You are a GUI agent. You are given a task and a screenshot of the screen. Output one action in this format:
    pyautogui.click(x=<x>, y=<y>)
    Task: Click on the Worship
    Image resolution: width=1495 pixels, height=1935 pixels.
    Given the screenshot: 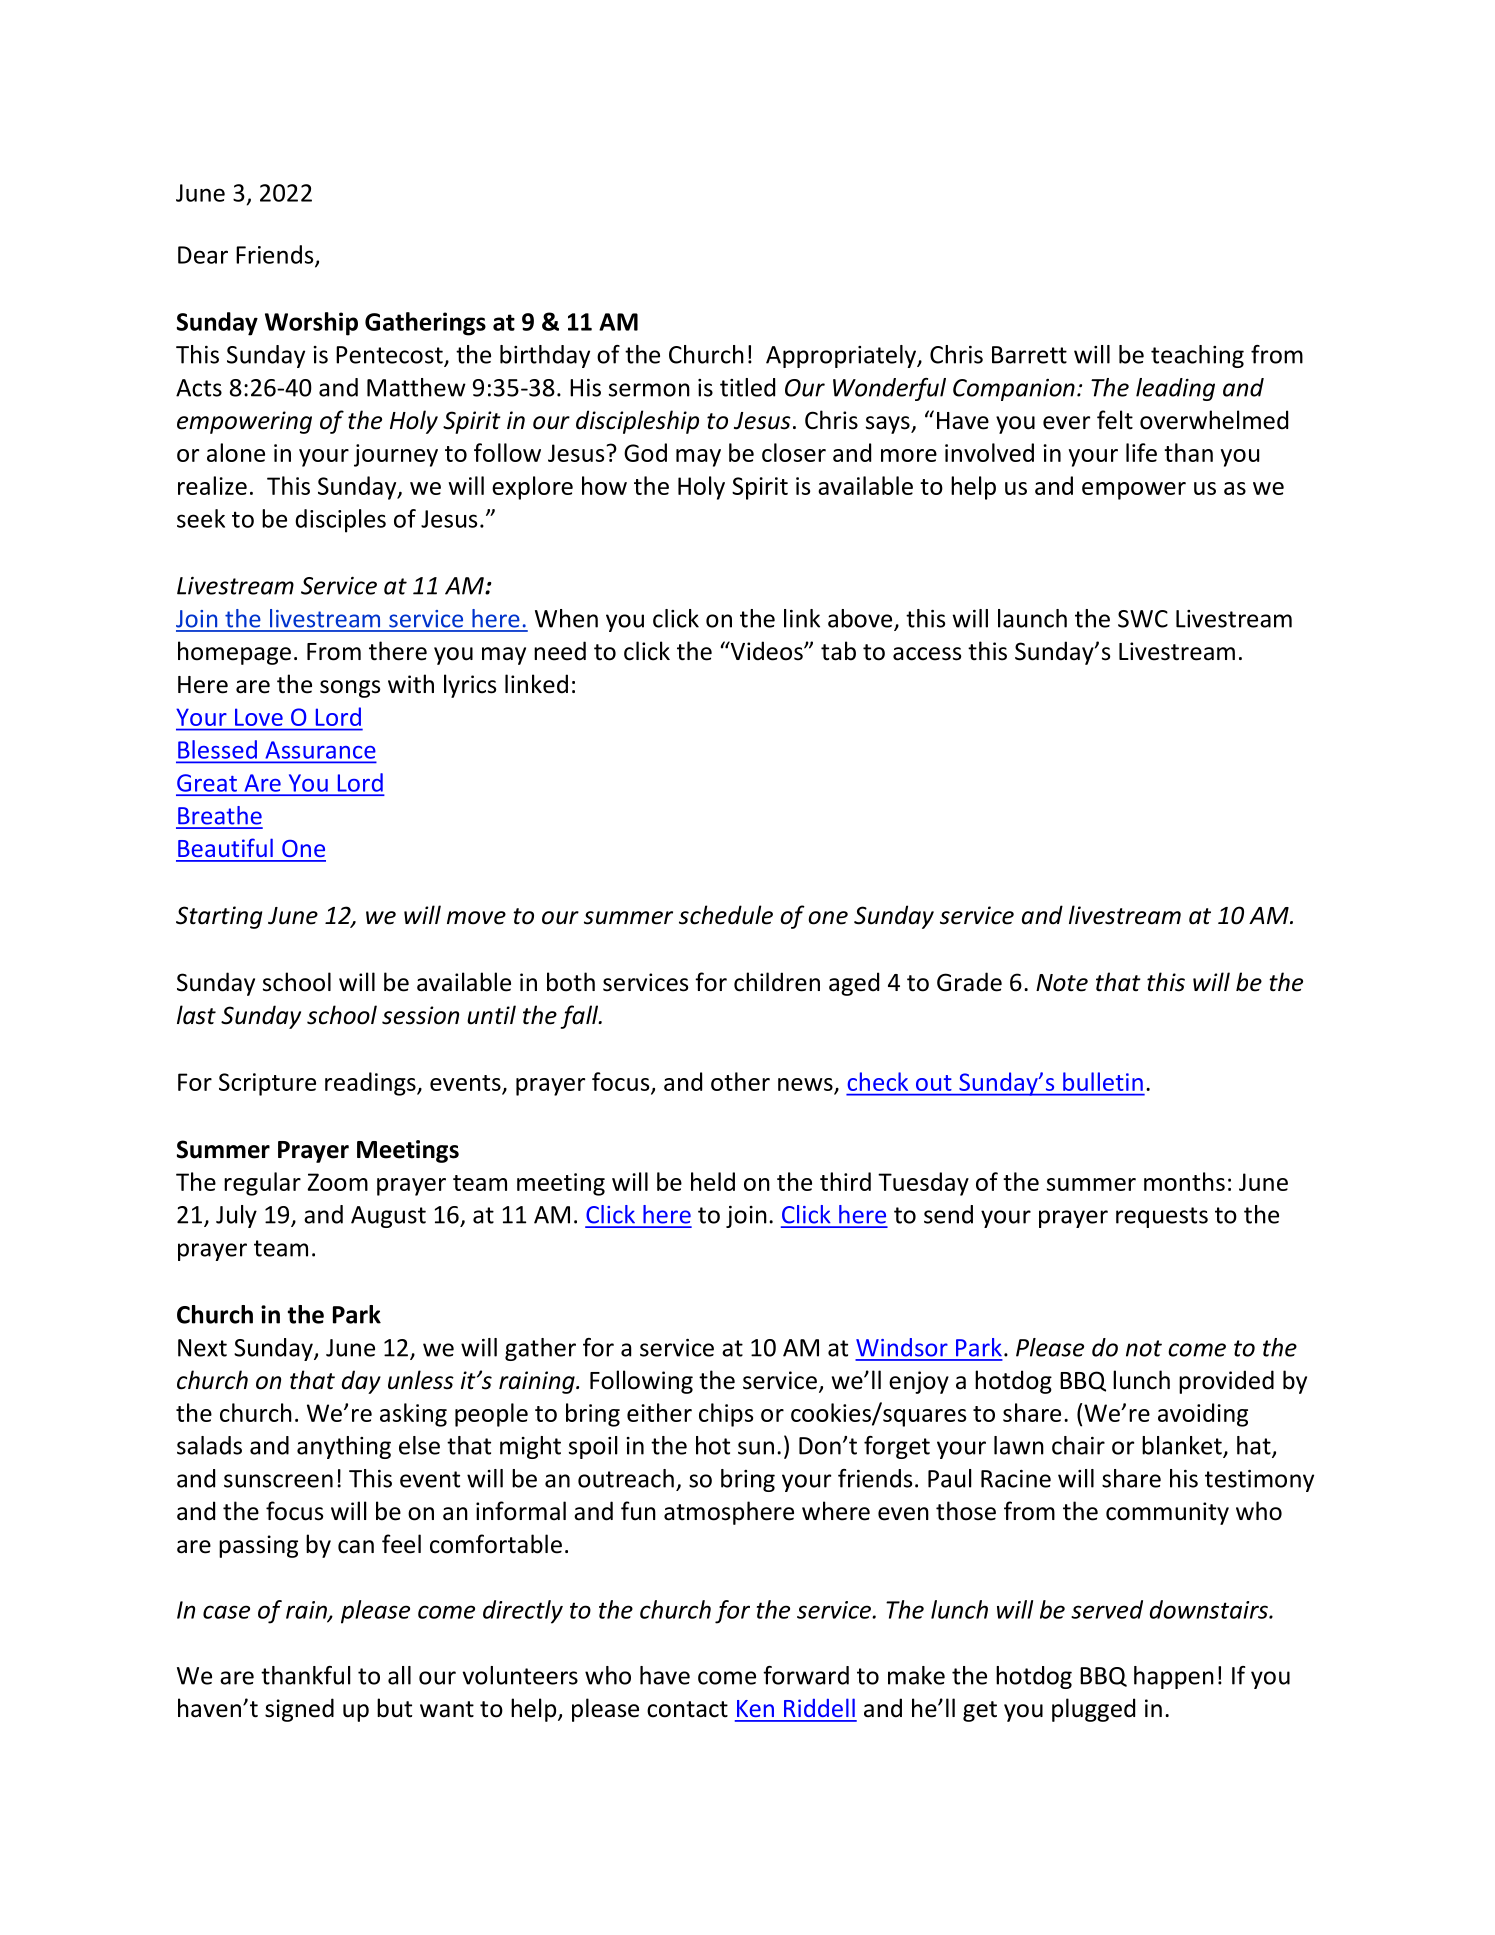 What is the action you would take?
    pyautogui.click(x=311, y=324)
